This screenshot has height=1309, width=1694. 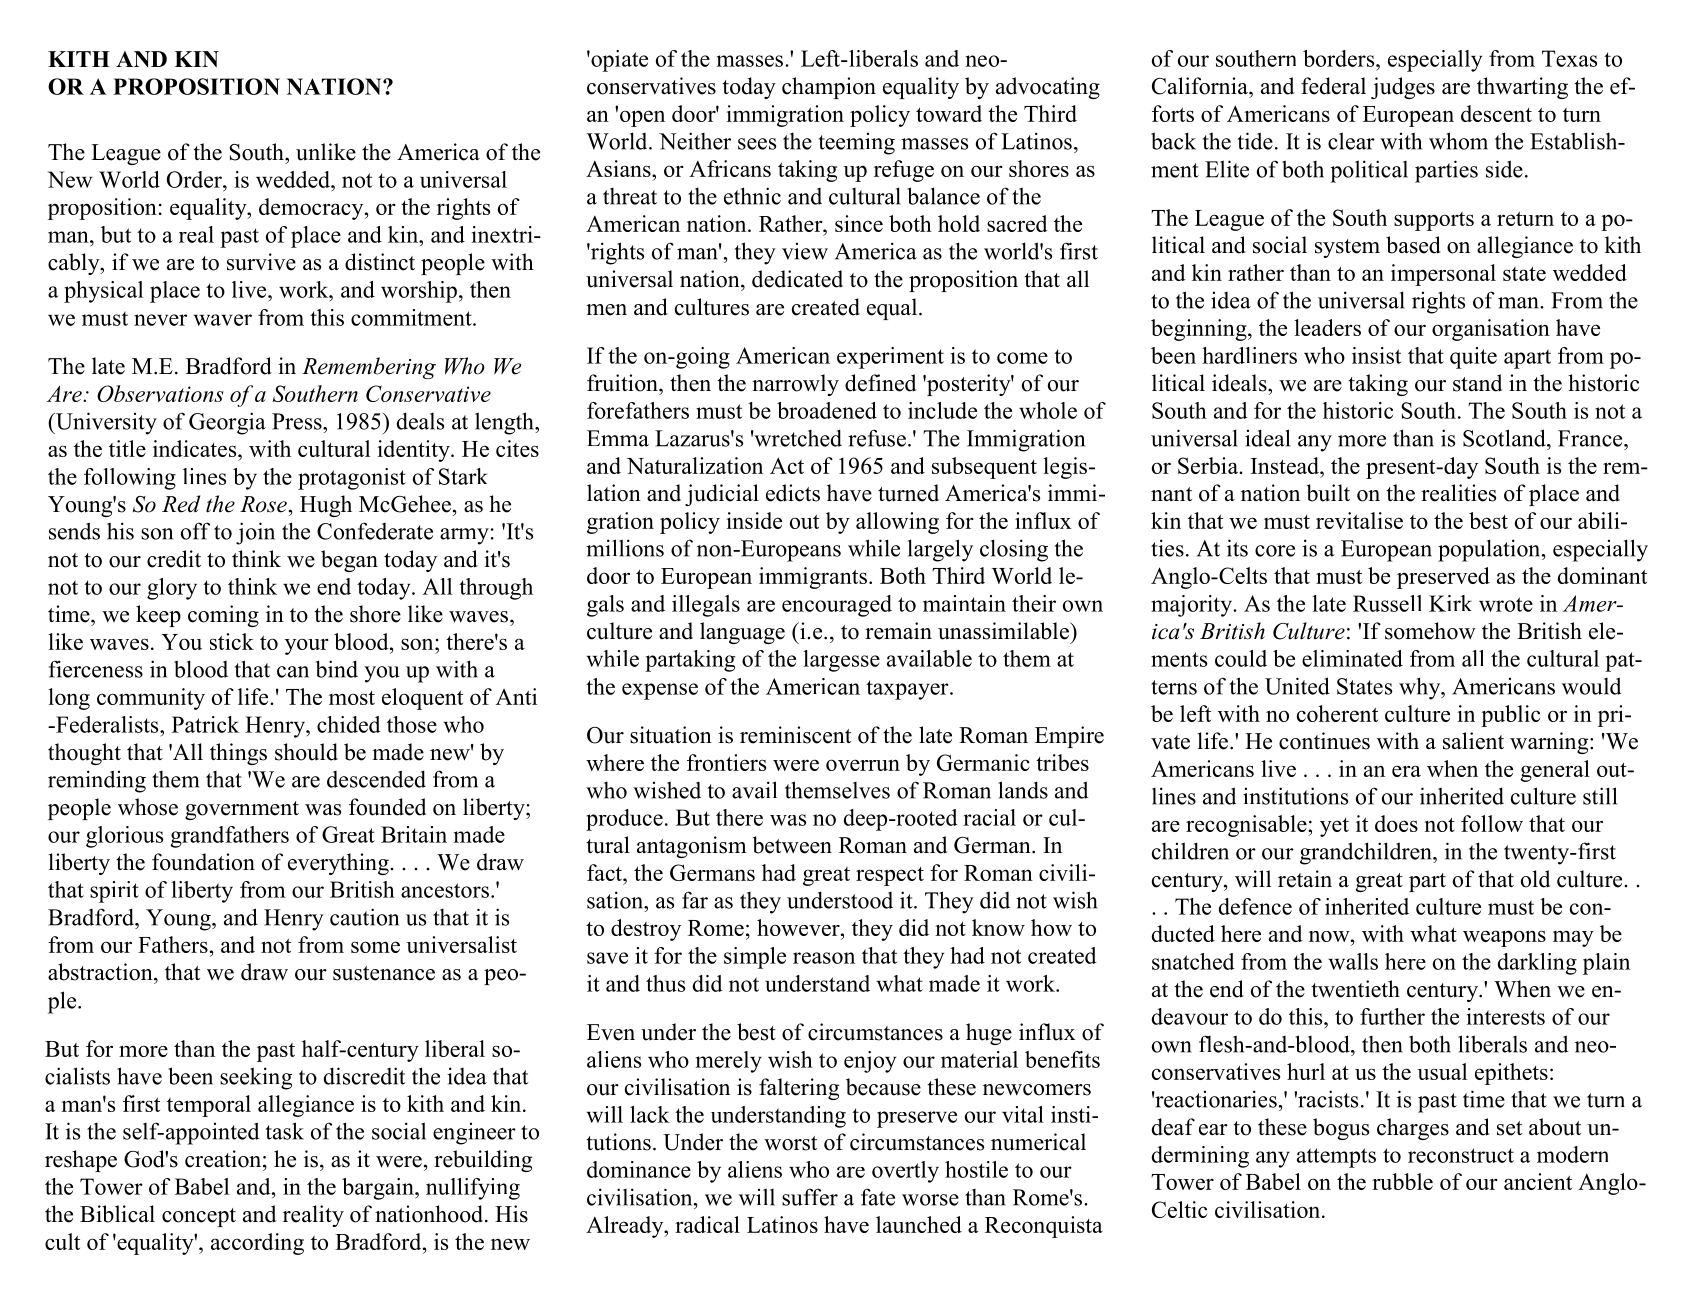 What do you see at coordinates (160, 393) in the screenshot?
I see `Observations` at bounding box center [160, 393].
